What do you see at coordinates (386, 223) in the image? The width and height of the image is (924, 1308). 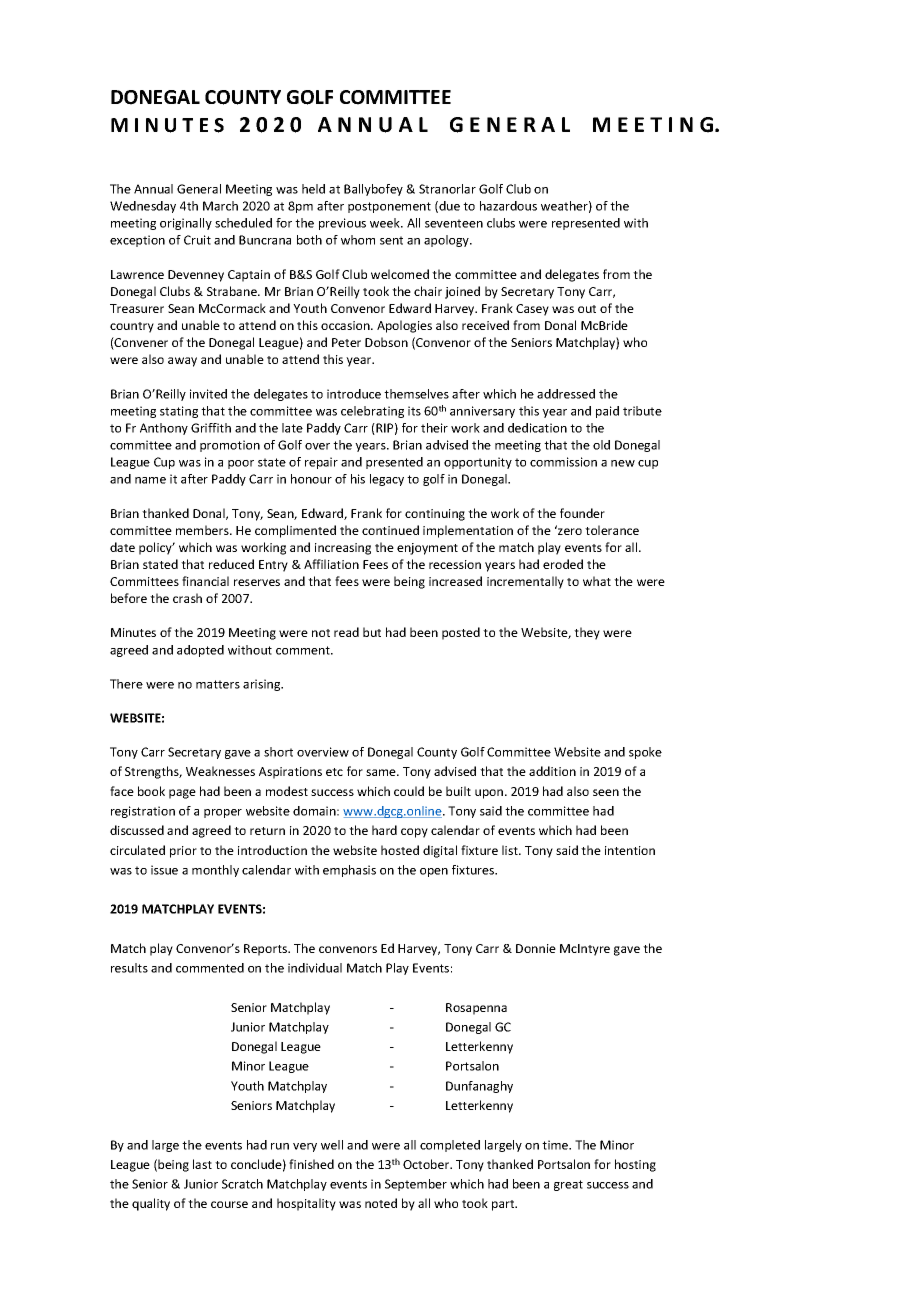 I see `week` at bounding box center [386, 223].
